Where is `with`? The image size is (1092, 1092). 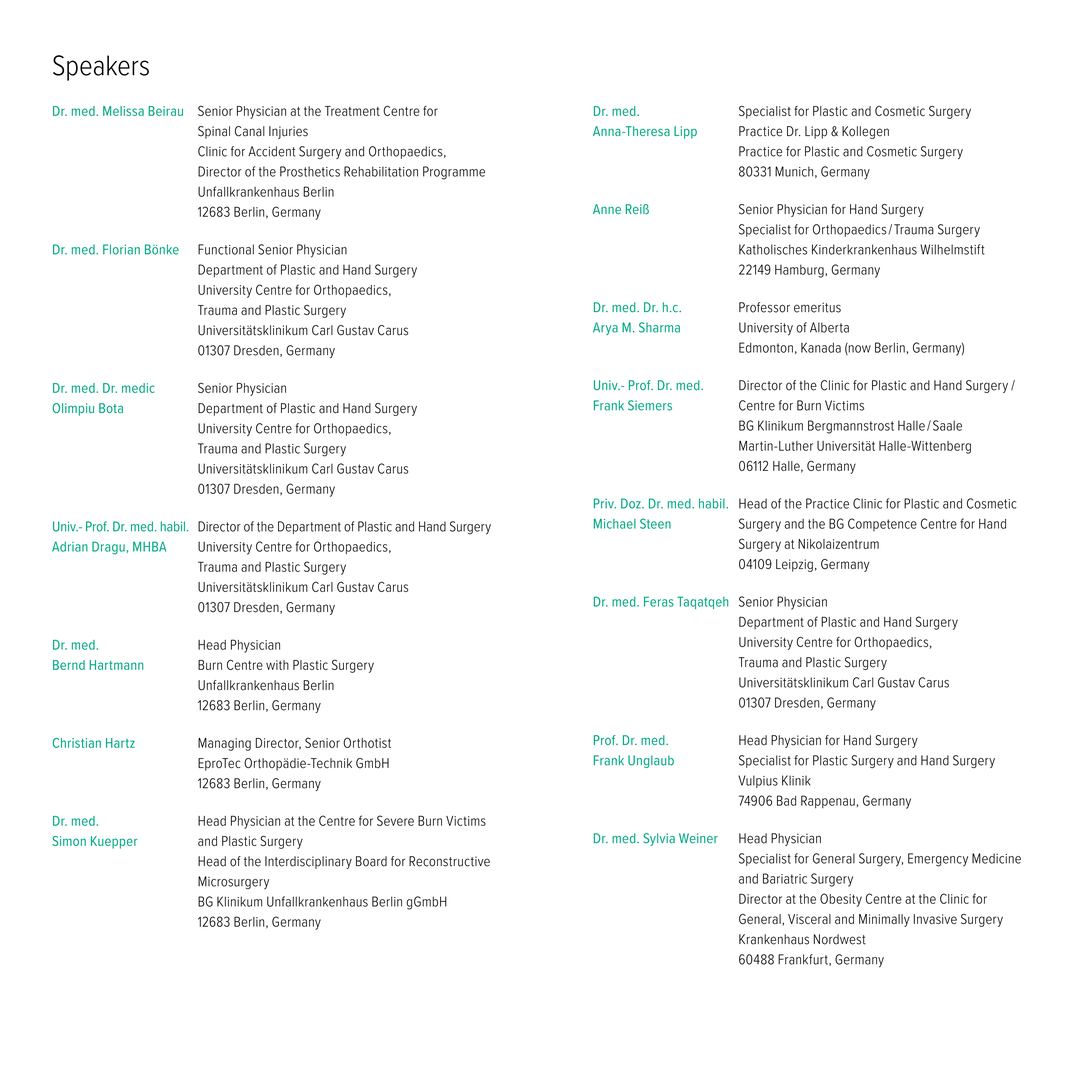
with is located at coordinates (277, 665).
